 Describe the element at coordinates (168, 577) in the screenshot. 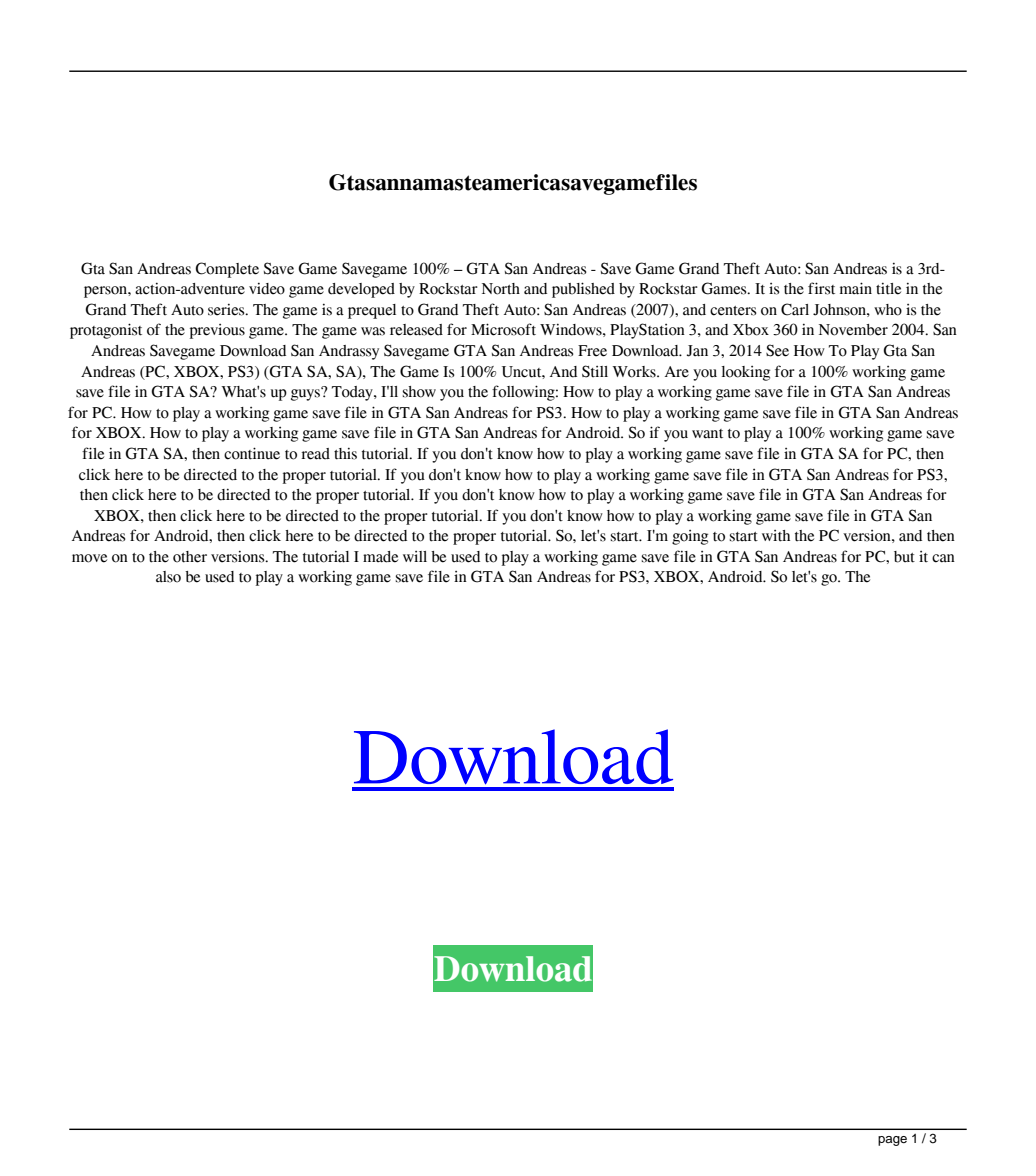

I see `also` at that location.
